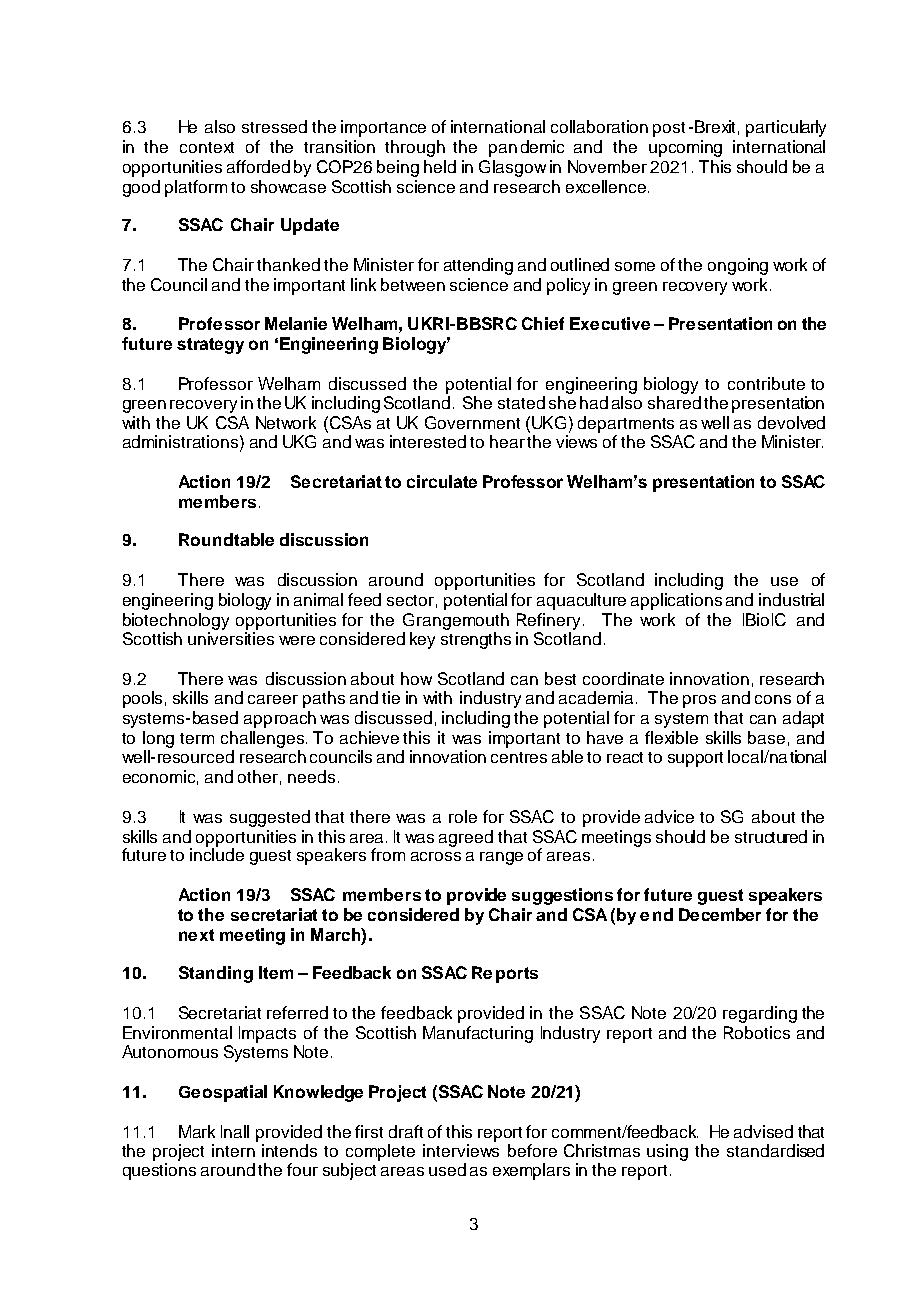  Describe the element at coordinates (442, 481) in the image. I see `circulate` at that location.
